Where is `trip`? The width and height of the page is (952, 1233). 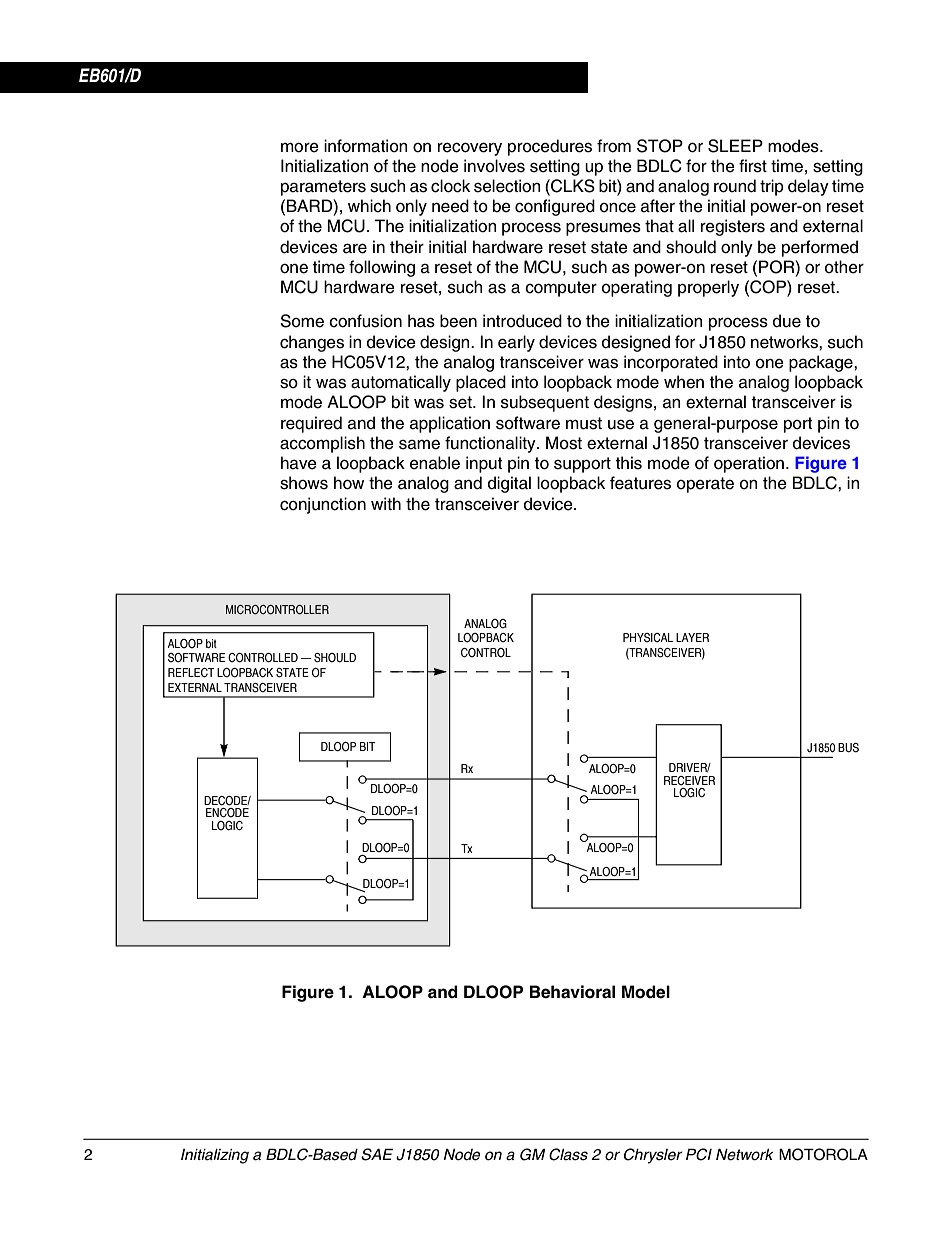
trip is located at coordinates (772, 187).
